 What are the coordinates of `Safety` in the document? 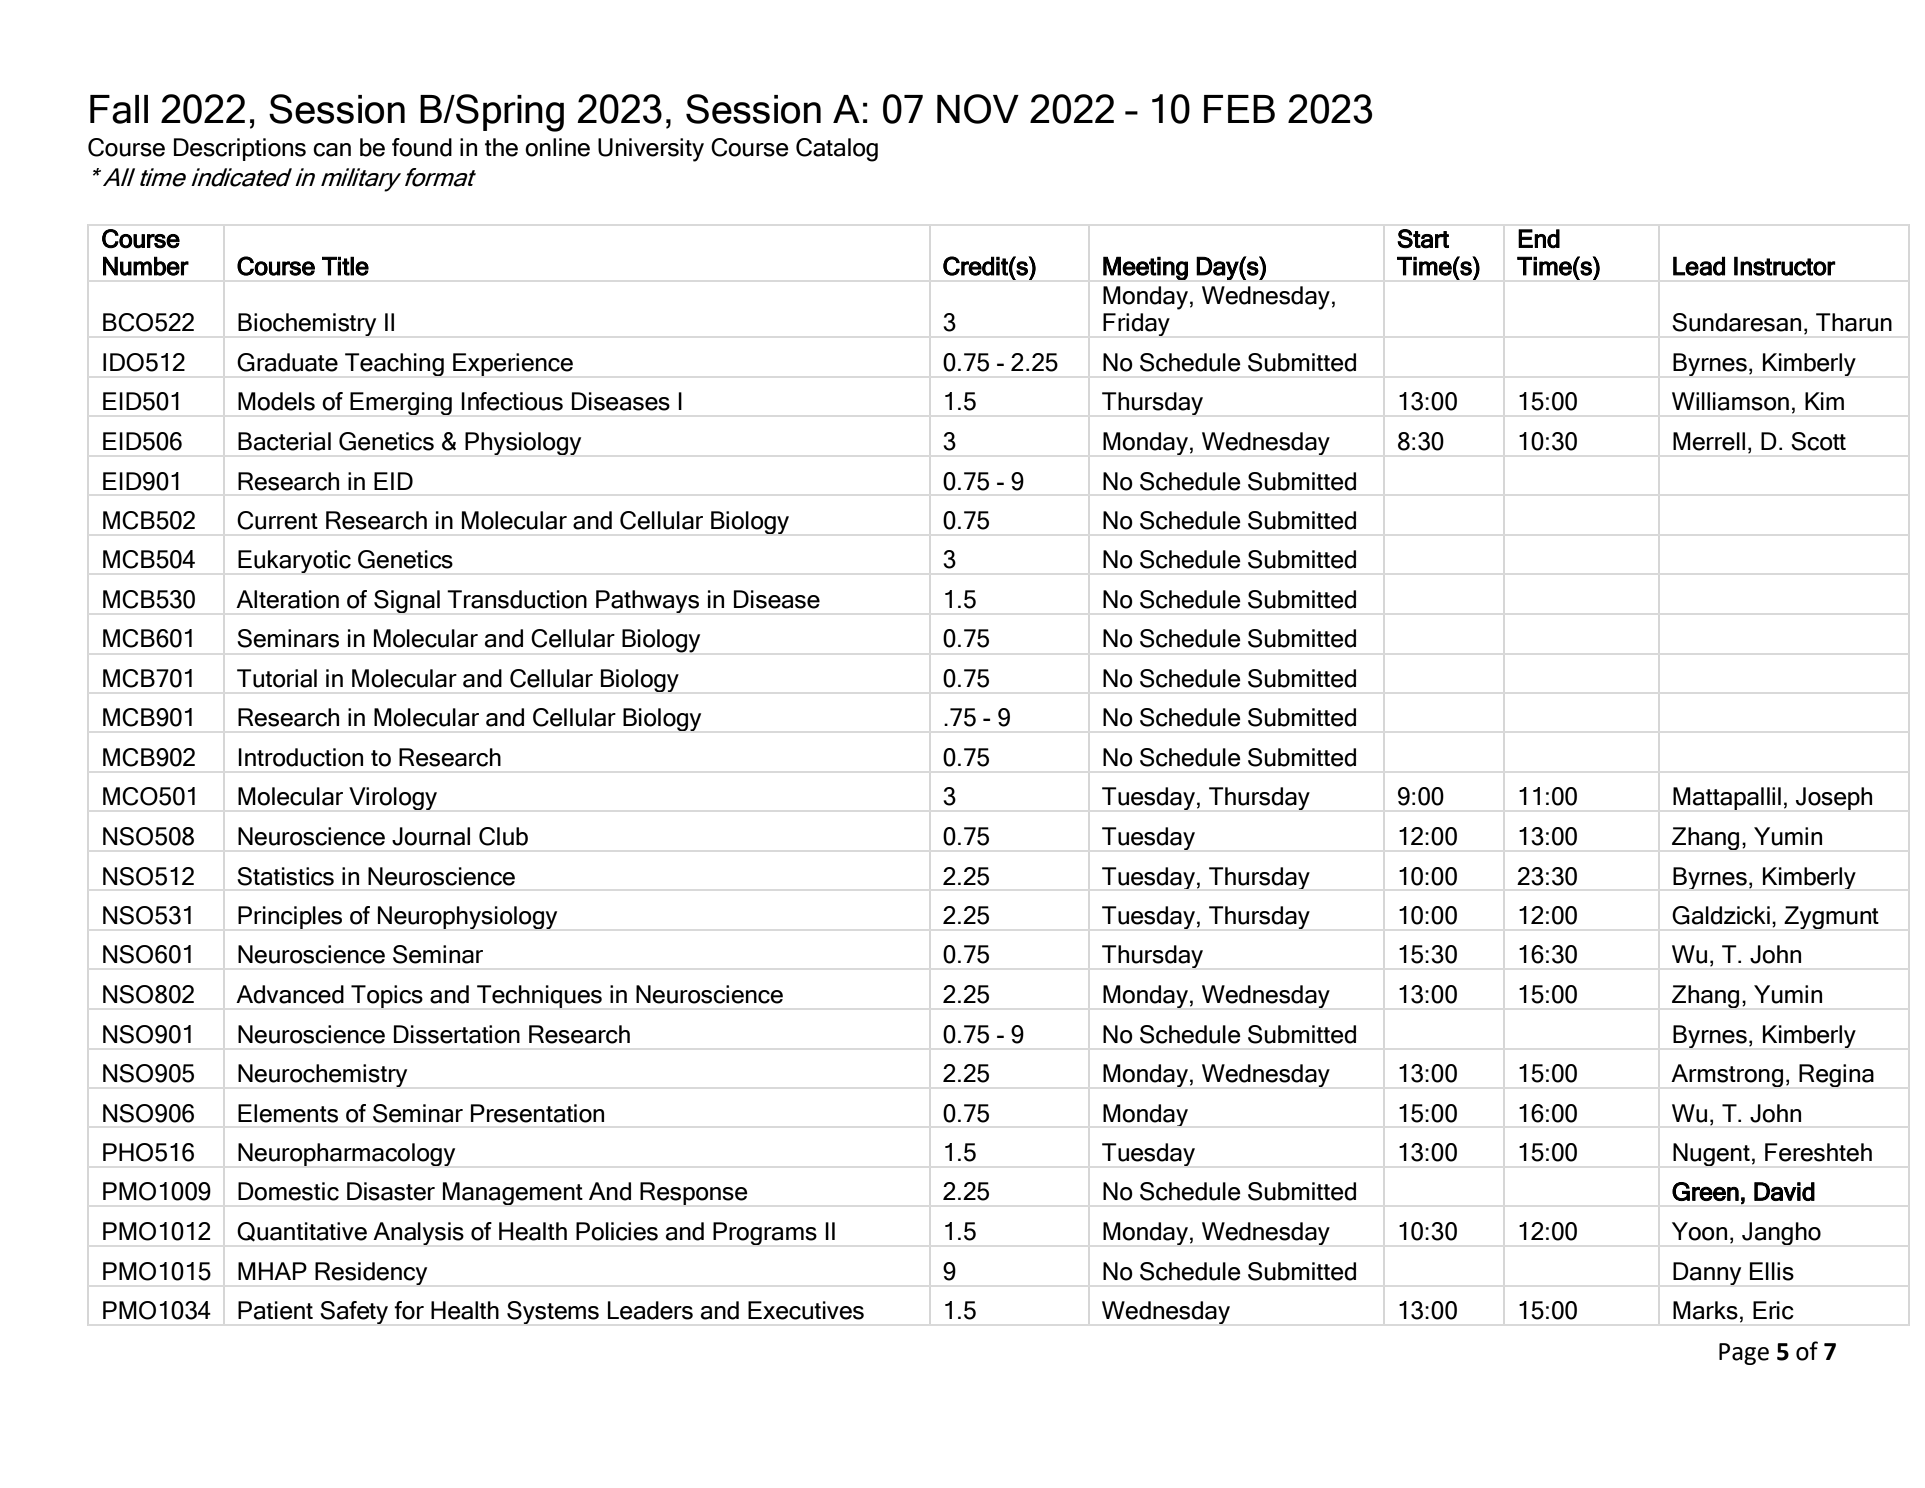 It's located at (354, 1312).
